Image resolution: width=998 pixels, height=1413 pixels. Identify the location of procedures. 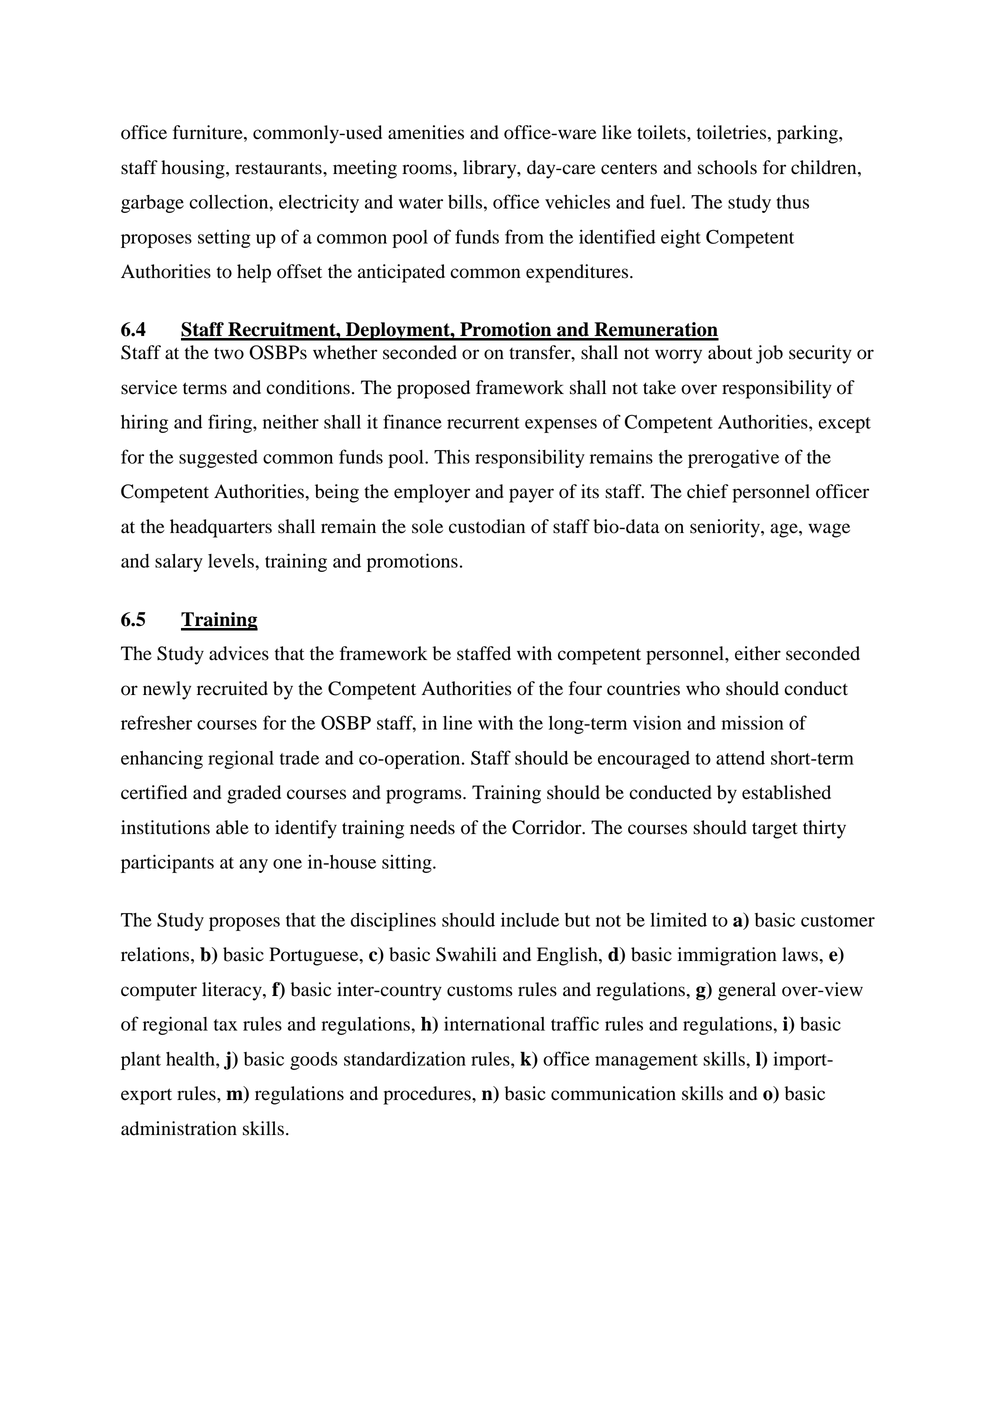
(428, 1095).
